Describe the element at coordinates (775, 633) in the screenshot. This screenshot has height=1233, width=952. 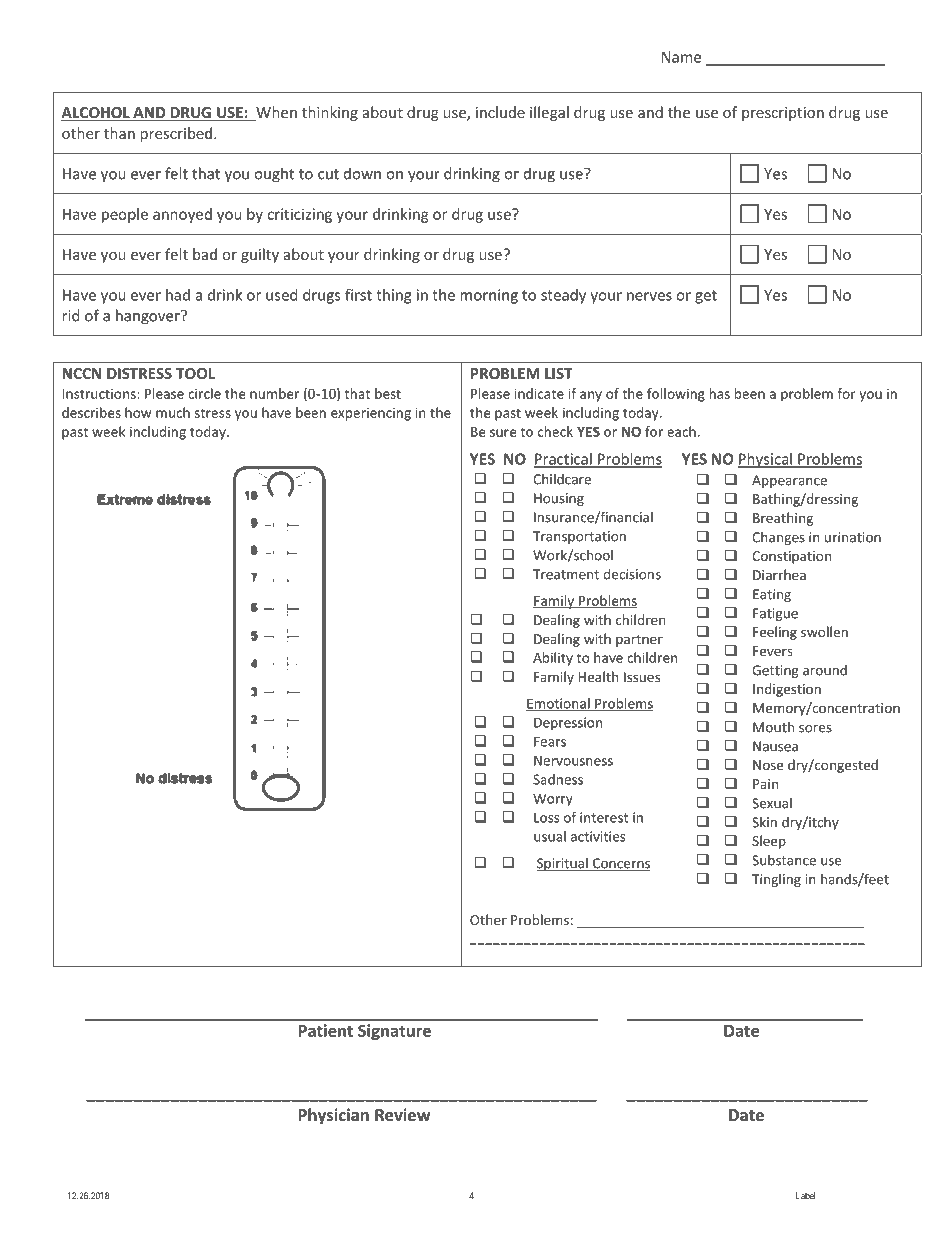
I see `Feeling` at that location.
